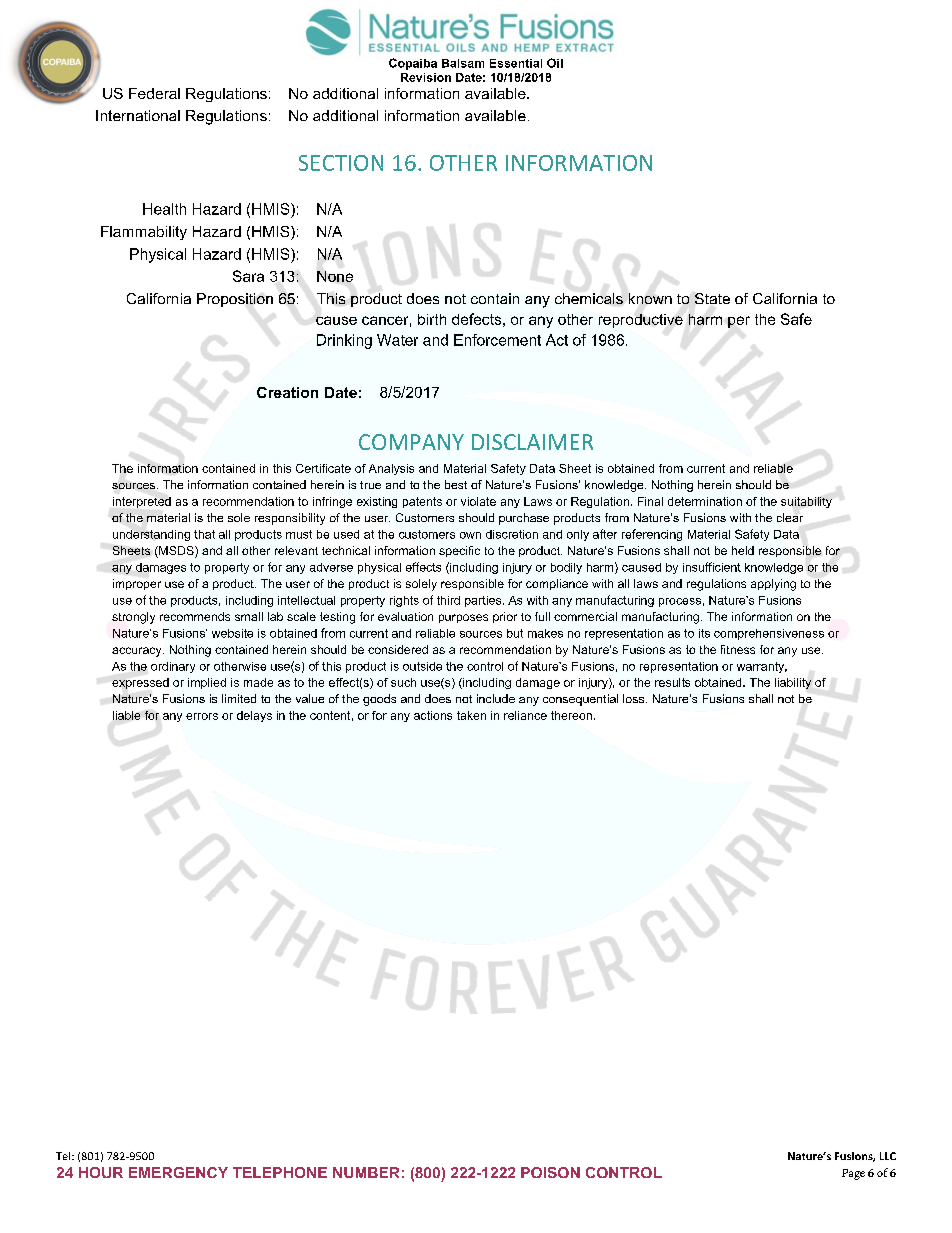 This screenshot has height=1233, width=952. Describe the element at coordinates (888, 1156) in the screenshot. I see `LLC` at that location.
